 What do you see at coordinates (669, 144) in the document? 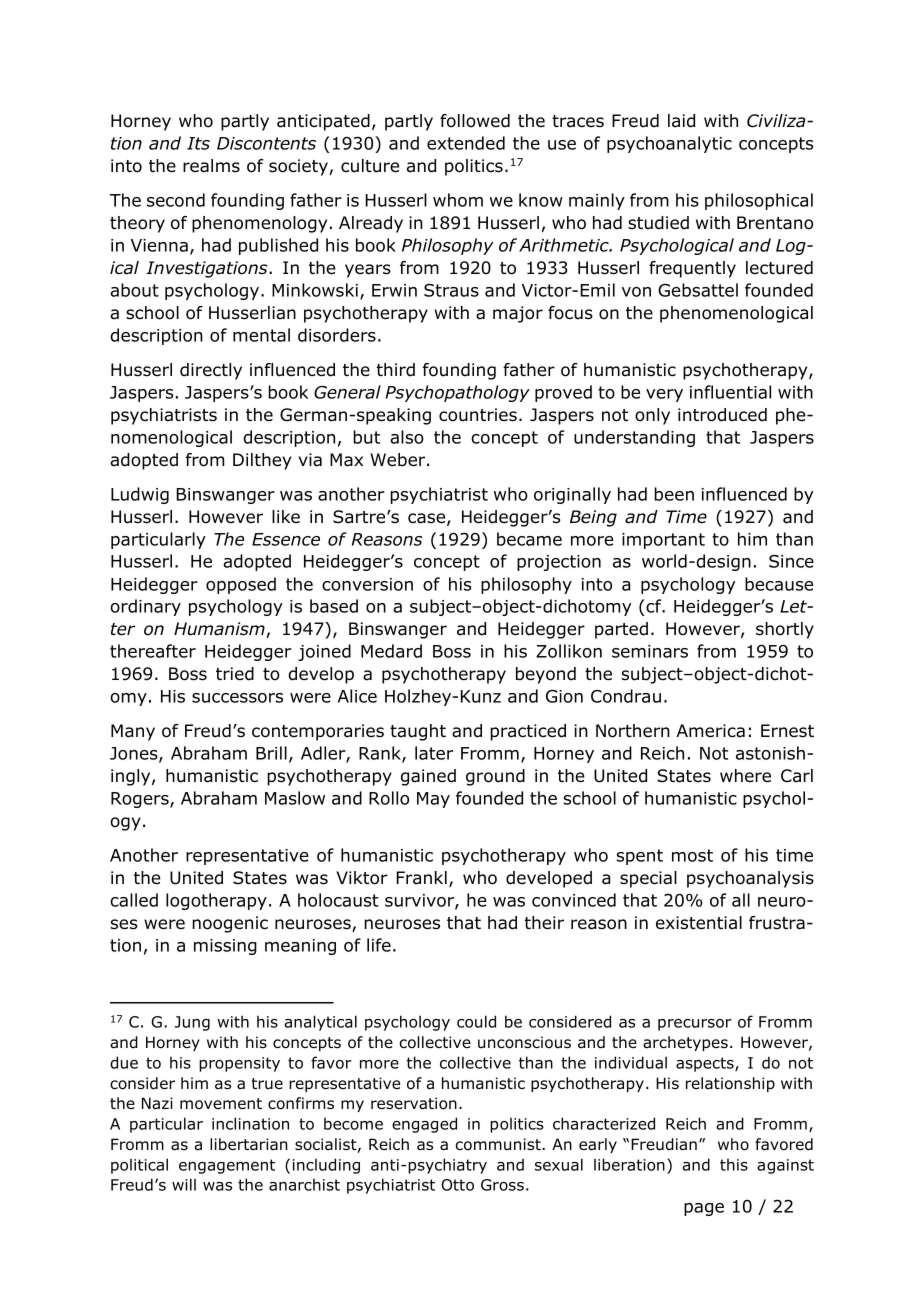
I see `psychoanalytic` at bounding box center [669, 144].
